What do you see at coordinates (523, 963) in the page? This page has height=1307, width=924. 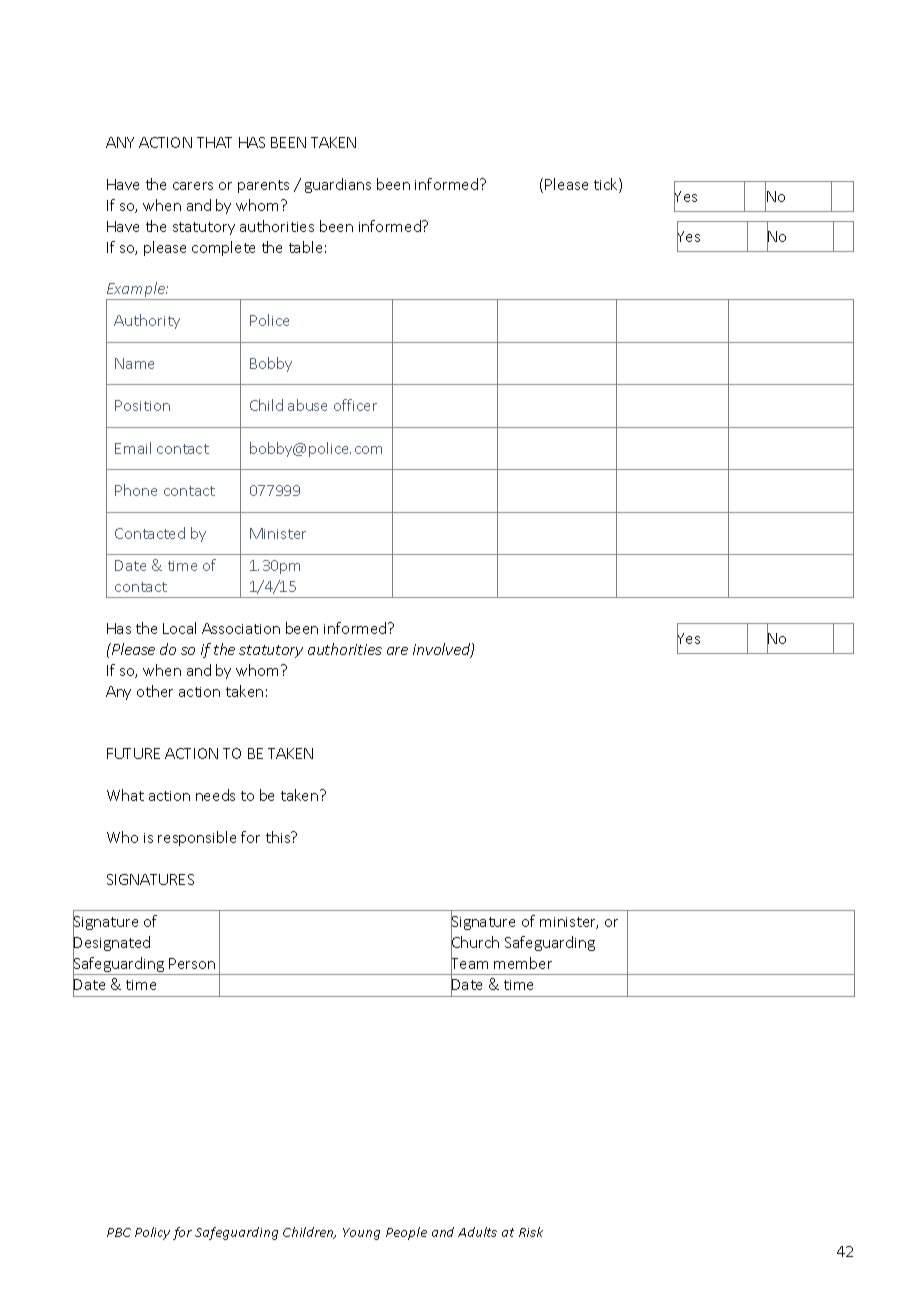 I see `member` at bounding box center [523, 963].
